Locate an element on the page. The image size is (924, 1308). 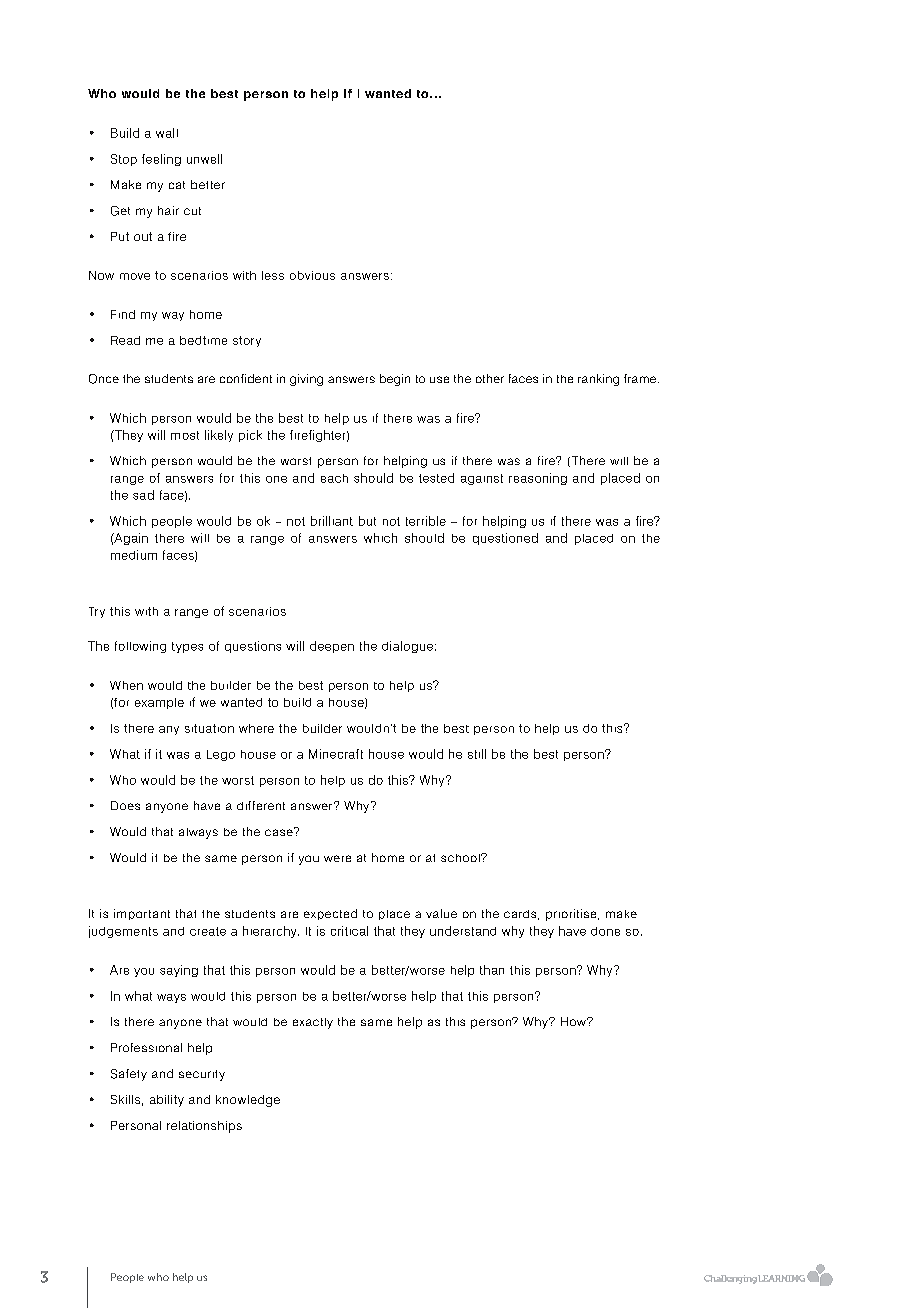
begin is located at coordinates (395, 380).
